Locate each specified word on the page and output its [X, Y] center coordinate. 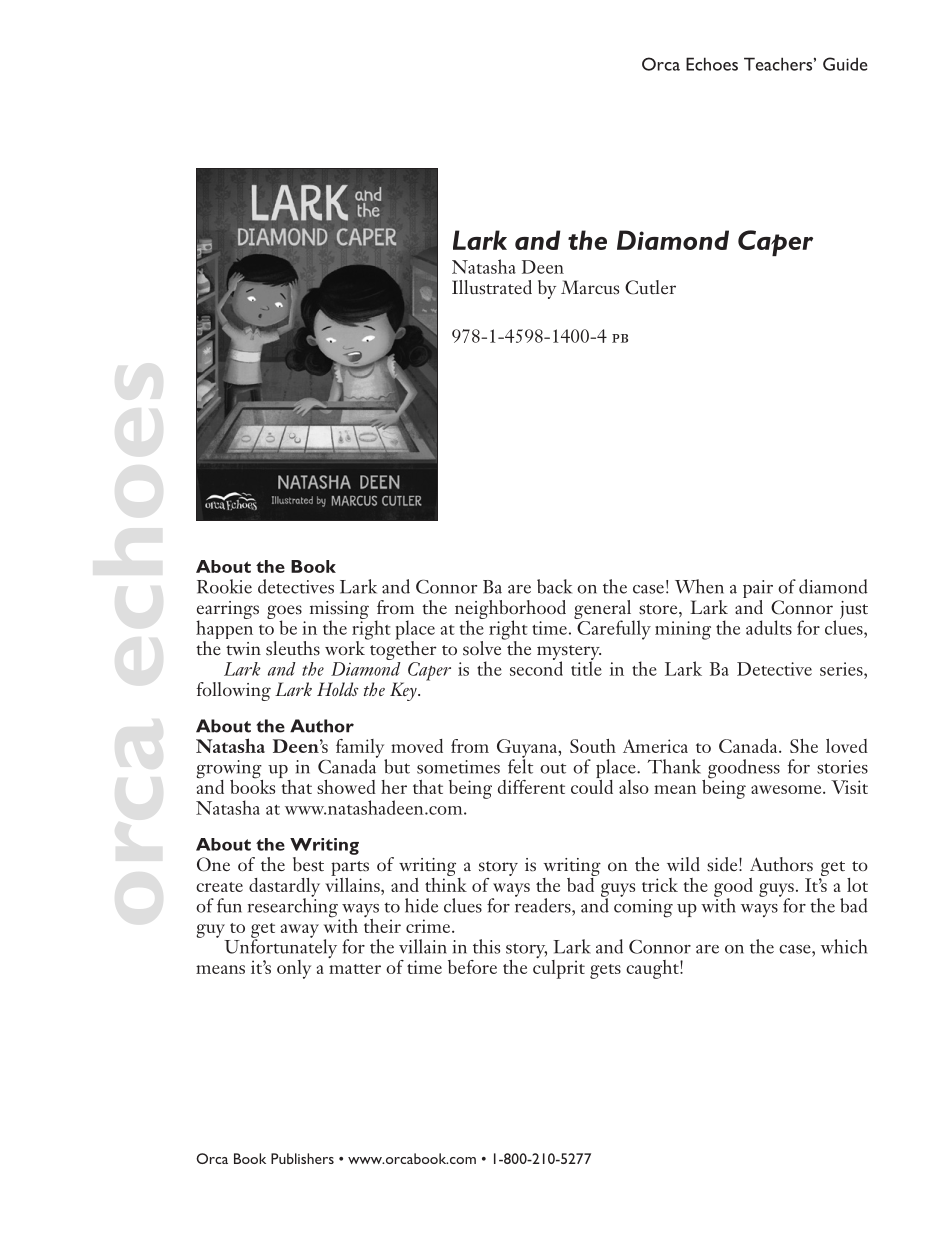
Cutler [650, 287]
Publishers [302, 1158]
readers [544, 904]
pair [758, 590]
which [844, 946]
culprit [559, 968]
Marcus [590, 287]
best [308, 864]
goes [284, 613]
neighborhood [510, 610]
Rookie [224, 586]
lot [857, 885]
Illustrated [492, 287]
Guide [845, 64]
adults [769, 627]
